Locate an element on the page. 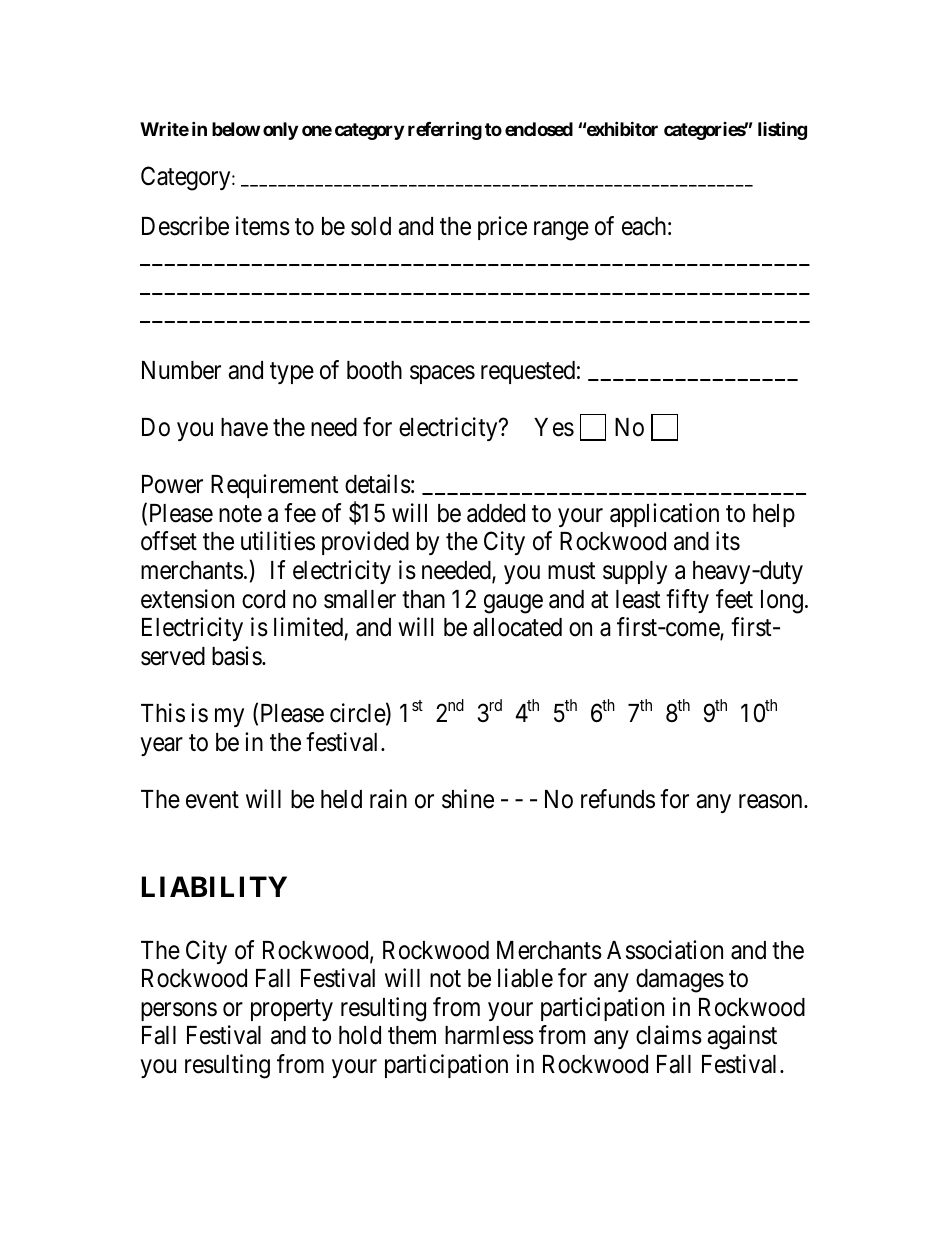 The height and width of the document is (1233, 952). property is located at coordinates (292, 1010).
